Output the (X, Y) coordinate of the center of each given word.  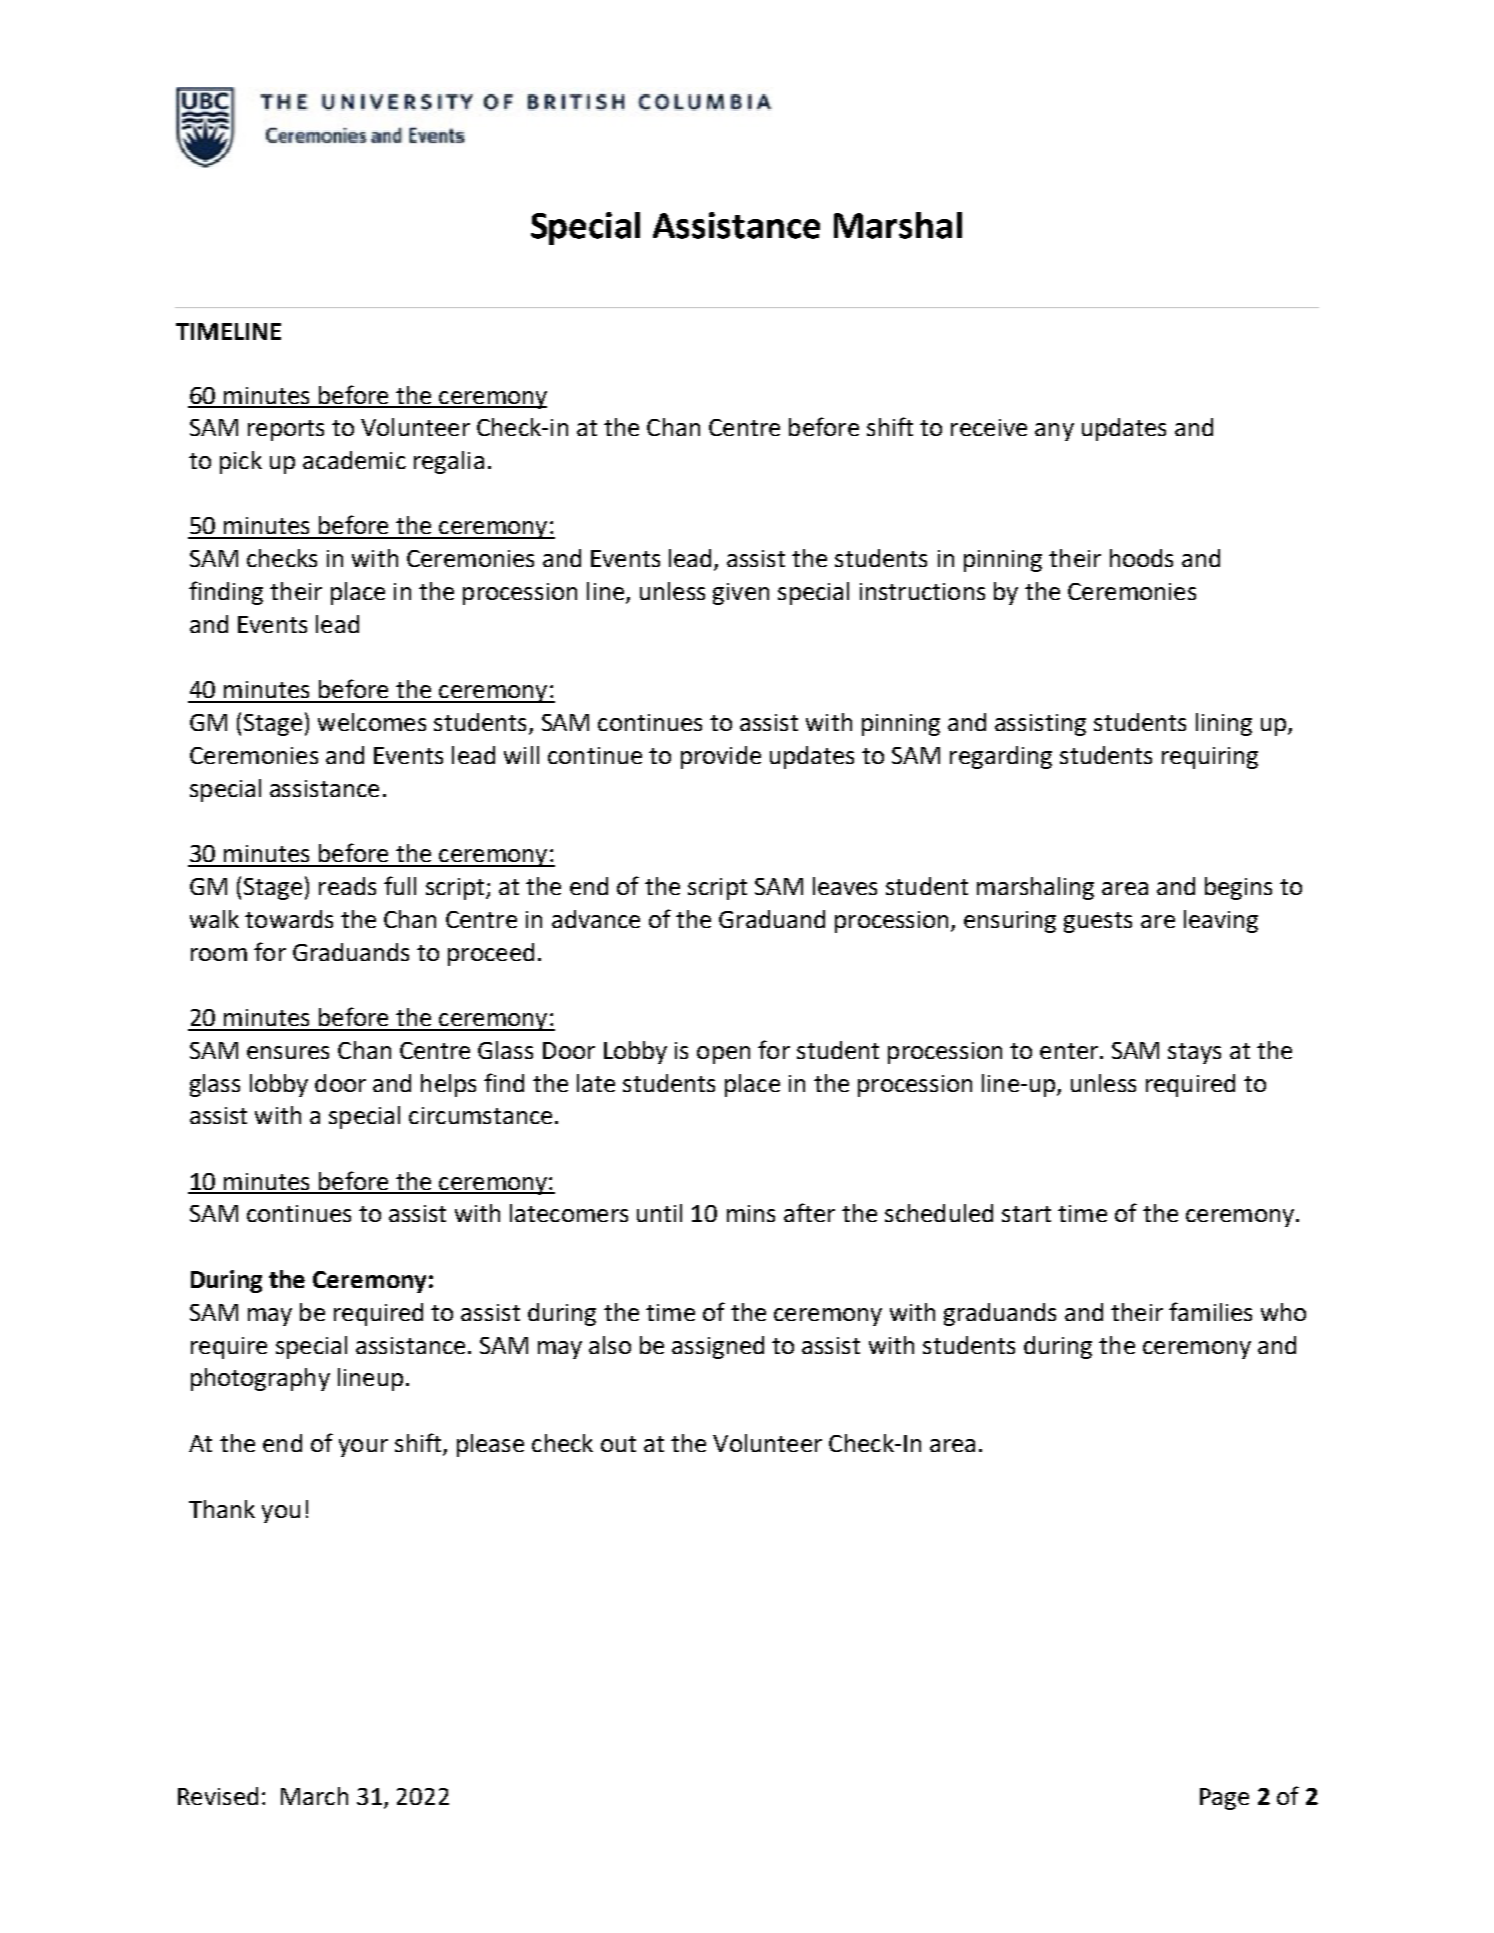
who (1283, 1312)
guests (1098, 922)
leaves (845, 886)
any (1054, 432)
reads (347, 886)
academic (354, 460)
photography (260, 1379)
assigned (718, 1347)
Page (1224, 1799)
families (1210, 1311)
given (741, 594)
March (314, 1796)
